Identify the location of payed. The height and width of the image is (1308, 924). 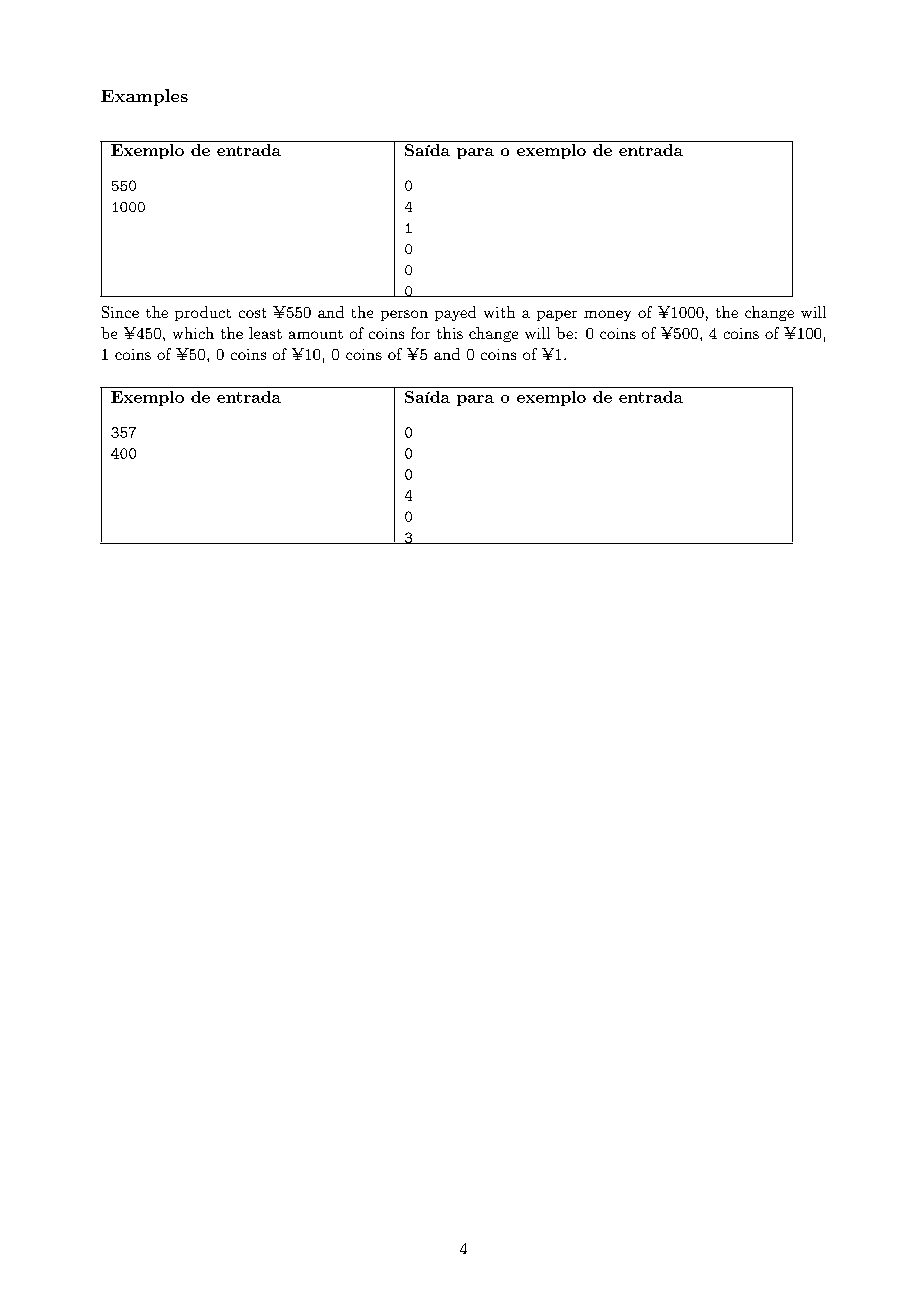
(455, 313).
